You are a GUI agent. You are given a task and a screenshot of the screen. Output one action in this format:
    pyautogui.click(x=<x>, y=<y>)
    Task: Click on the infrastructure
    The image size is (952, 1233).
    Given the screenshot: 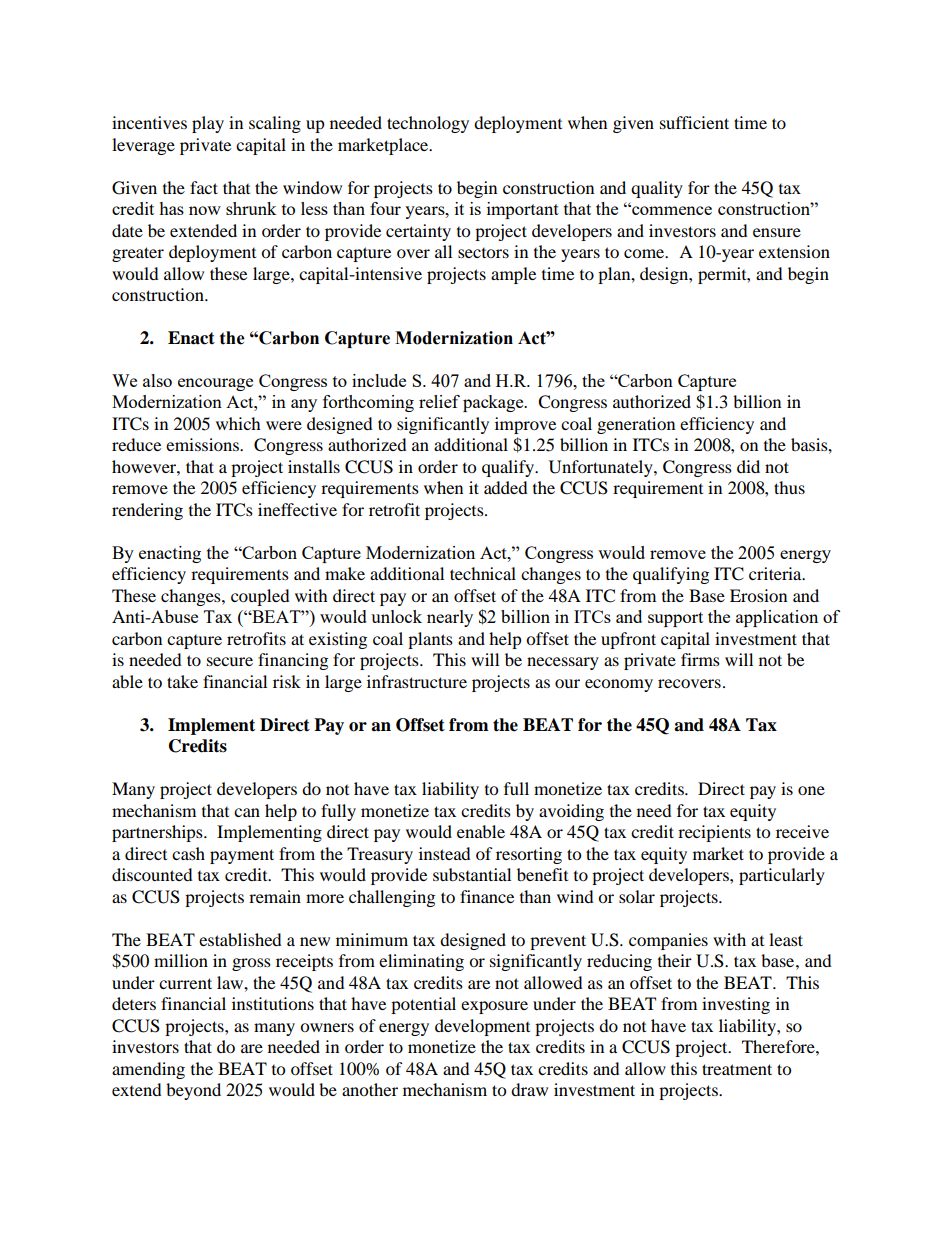 What is the action you would take?
    pyautogui.click(x=417, y=681)
